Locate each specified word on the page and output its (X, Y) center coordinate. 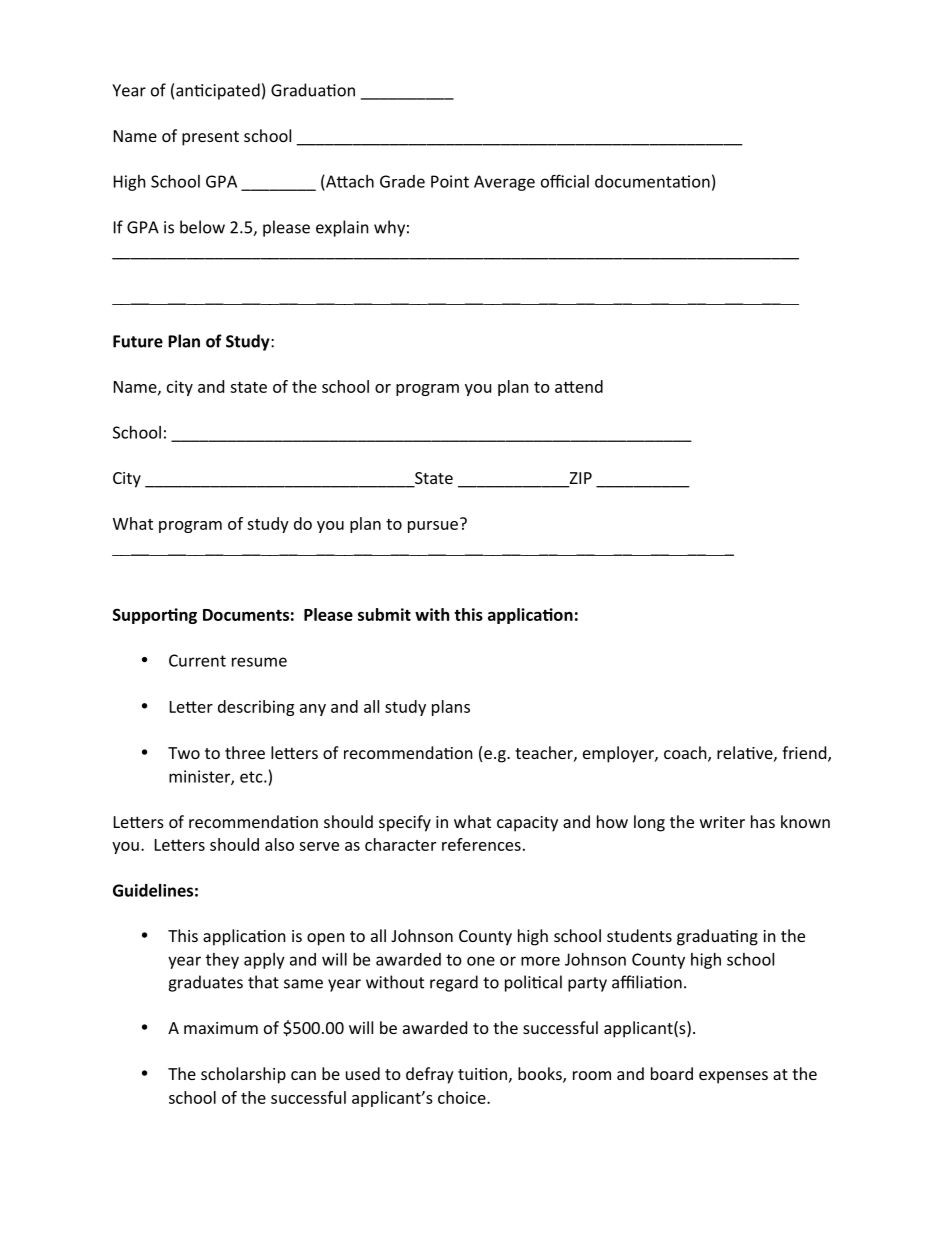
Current (197, 660)
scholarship (243, 1075)
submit (384, 614)
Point (450, 181)
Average (504, 183)
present (210, 138)
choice (463, 1097)
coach (686, 754)
